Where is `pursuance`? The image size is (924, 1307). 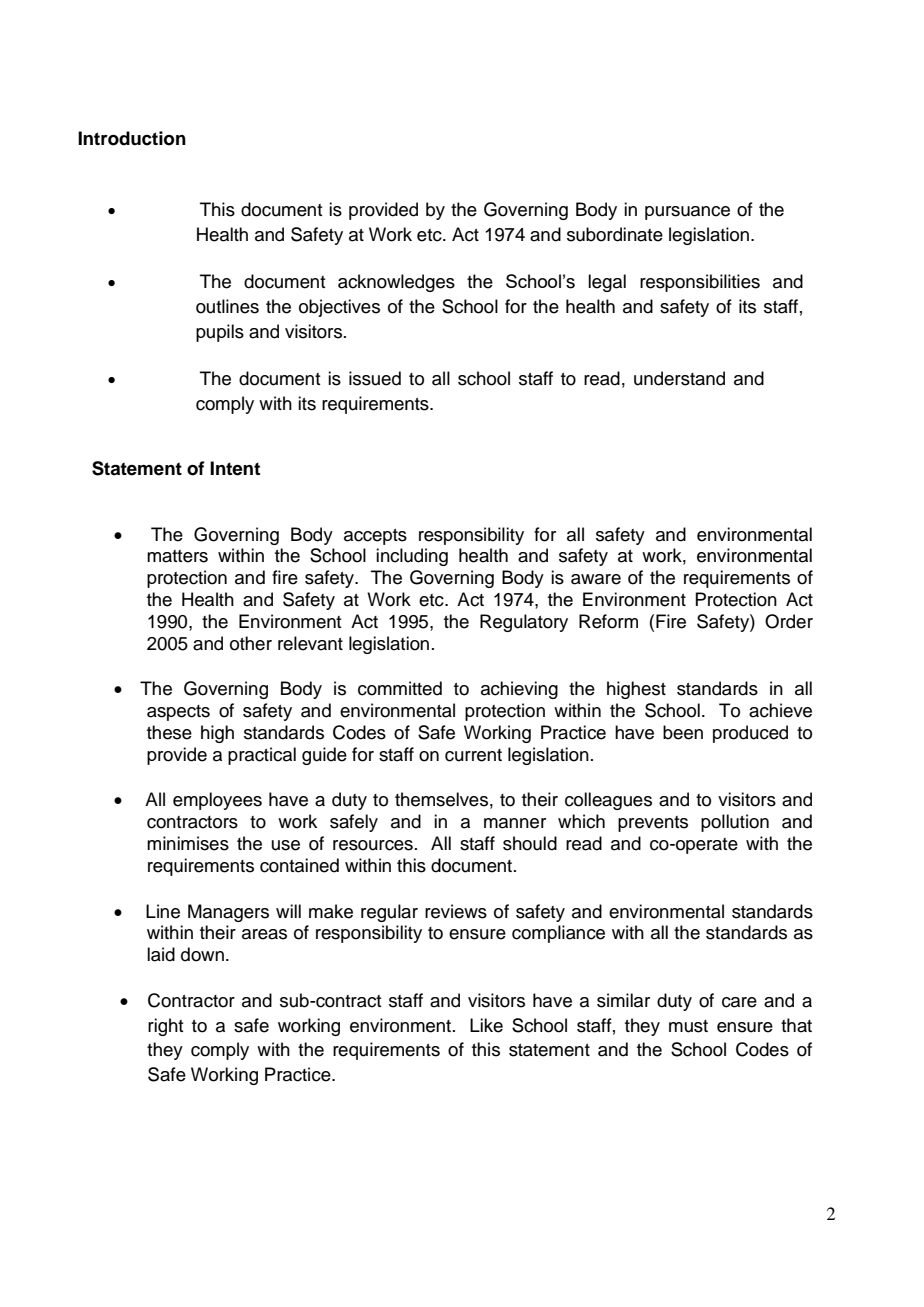 pursuance is located at coordinates (687, 213).
